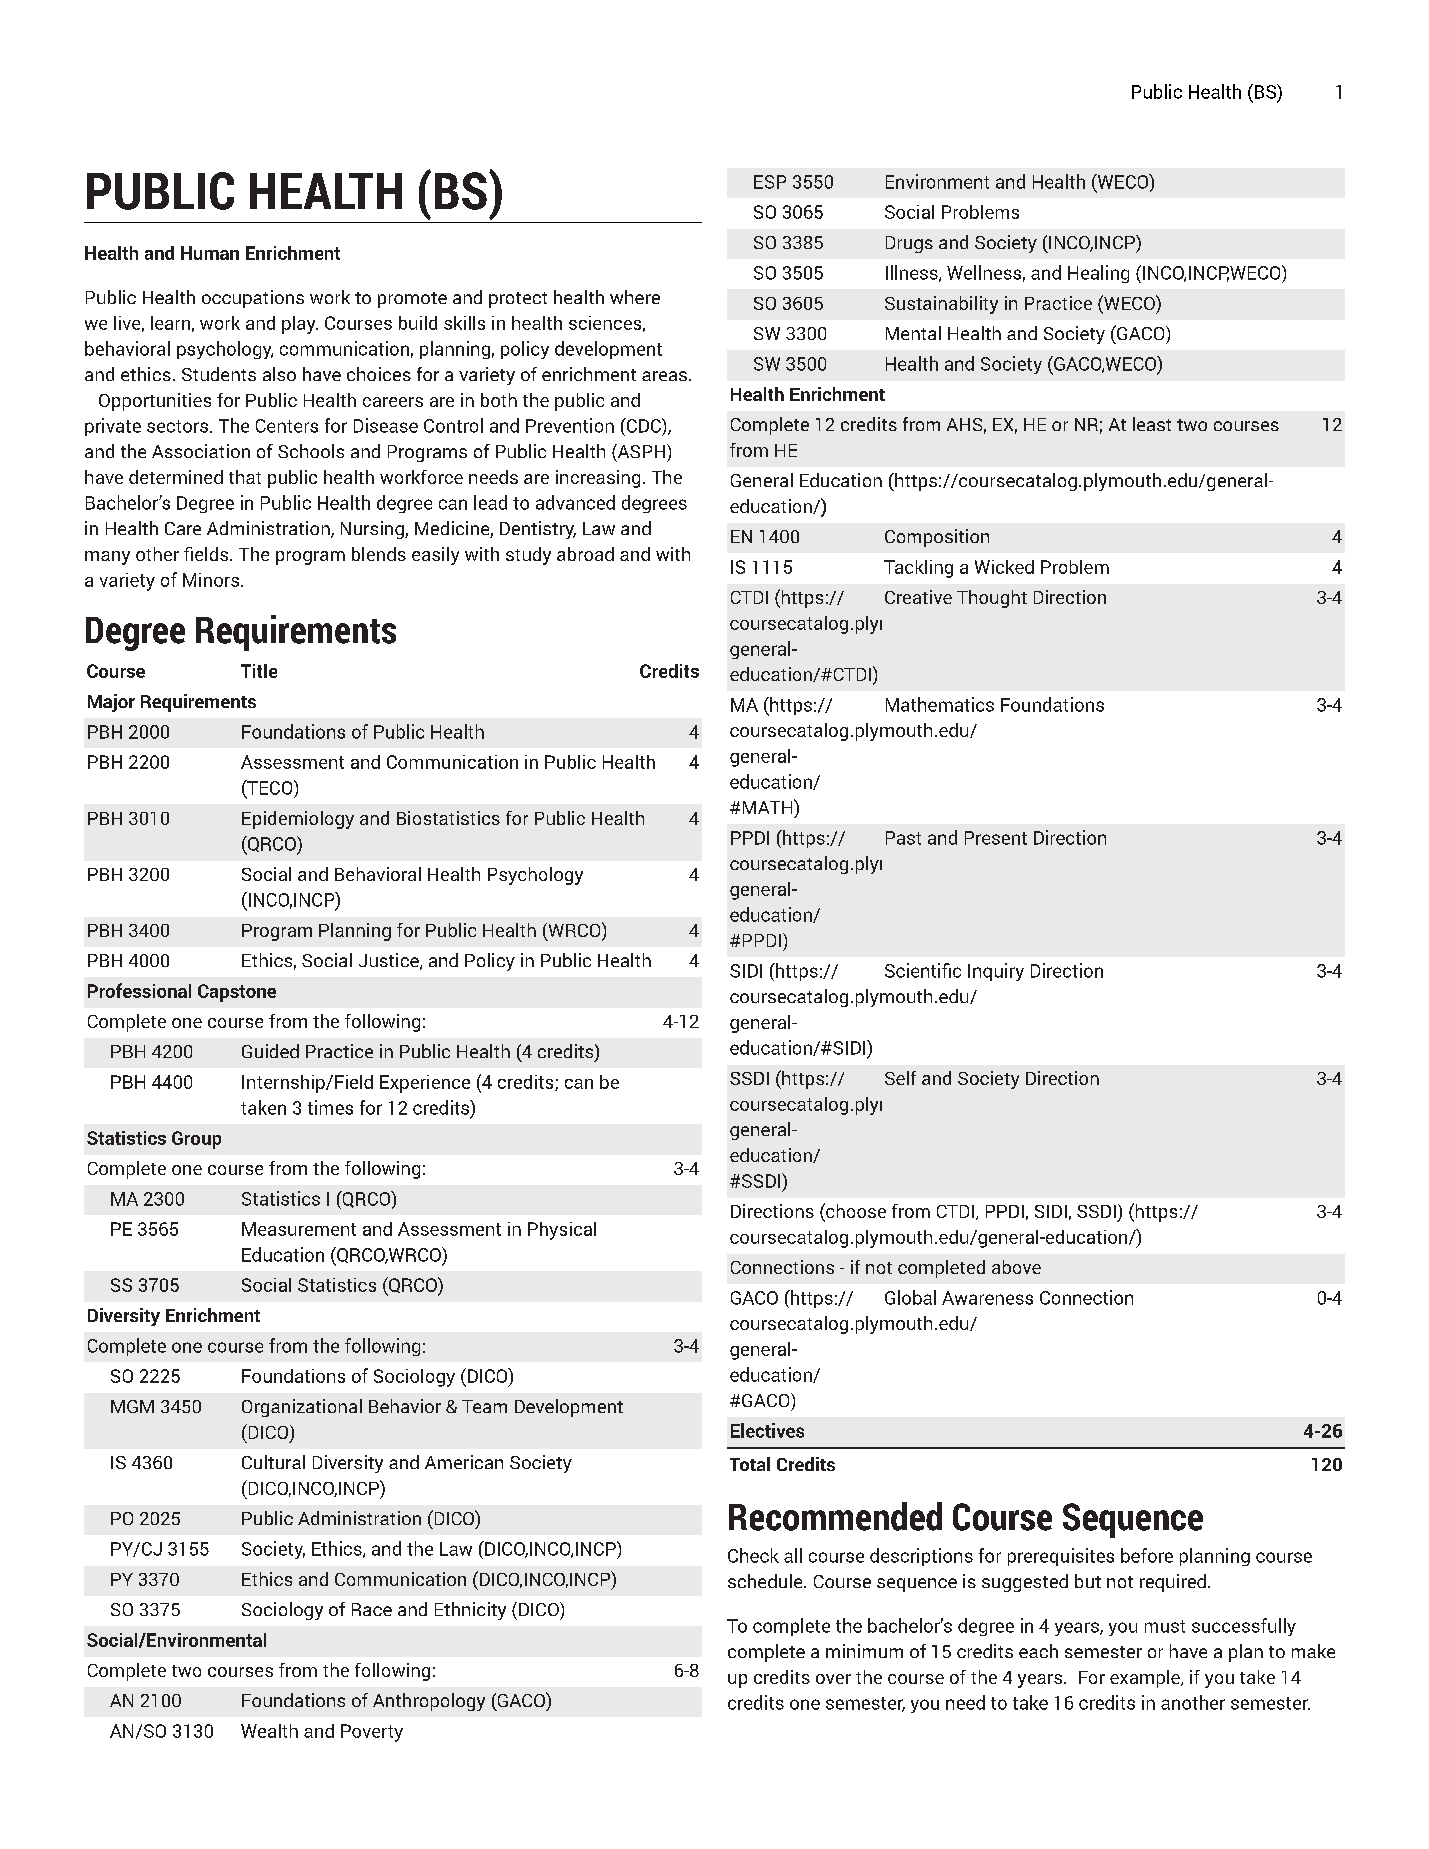  Describe the element at coordinates (1098, 274) in the screenshot. I see `Healing` at that location.
